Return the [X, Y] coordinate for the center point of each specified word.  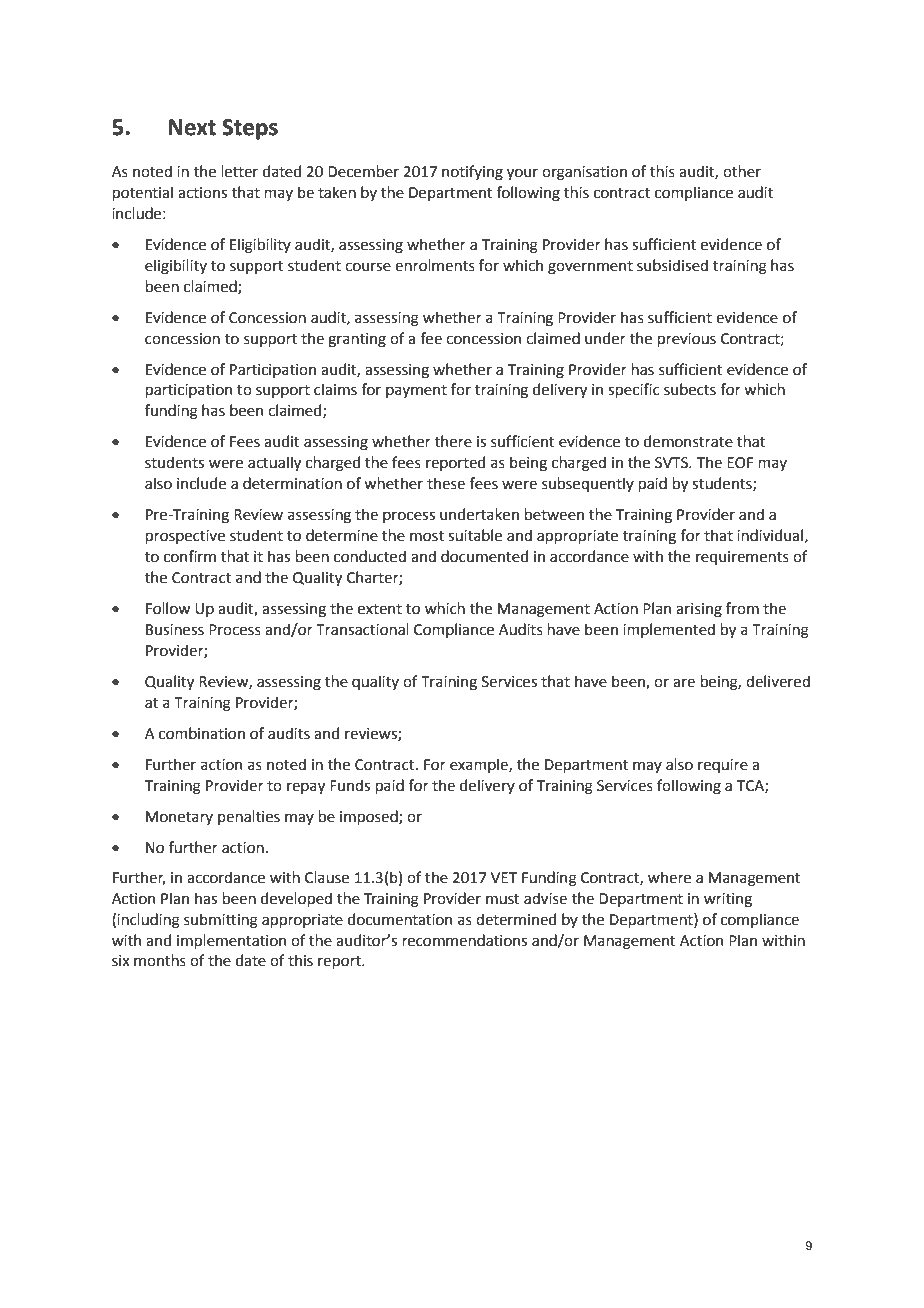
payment [416, 391]
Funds [350, 785]
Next [192, 127]
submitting [221, 921]
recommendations [464, 940]
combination [202, 733]
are [684, 683]
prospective [185, 537]
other [742, 171]
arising [699, 610]
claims [335, 389]
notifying [472, 173]
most [427, 536]
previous [686, 340]
